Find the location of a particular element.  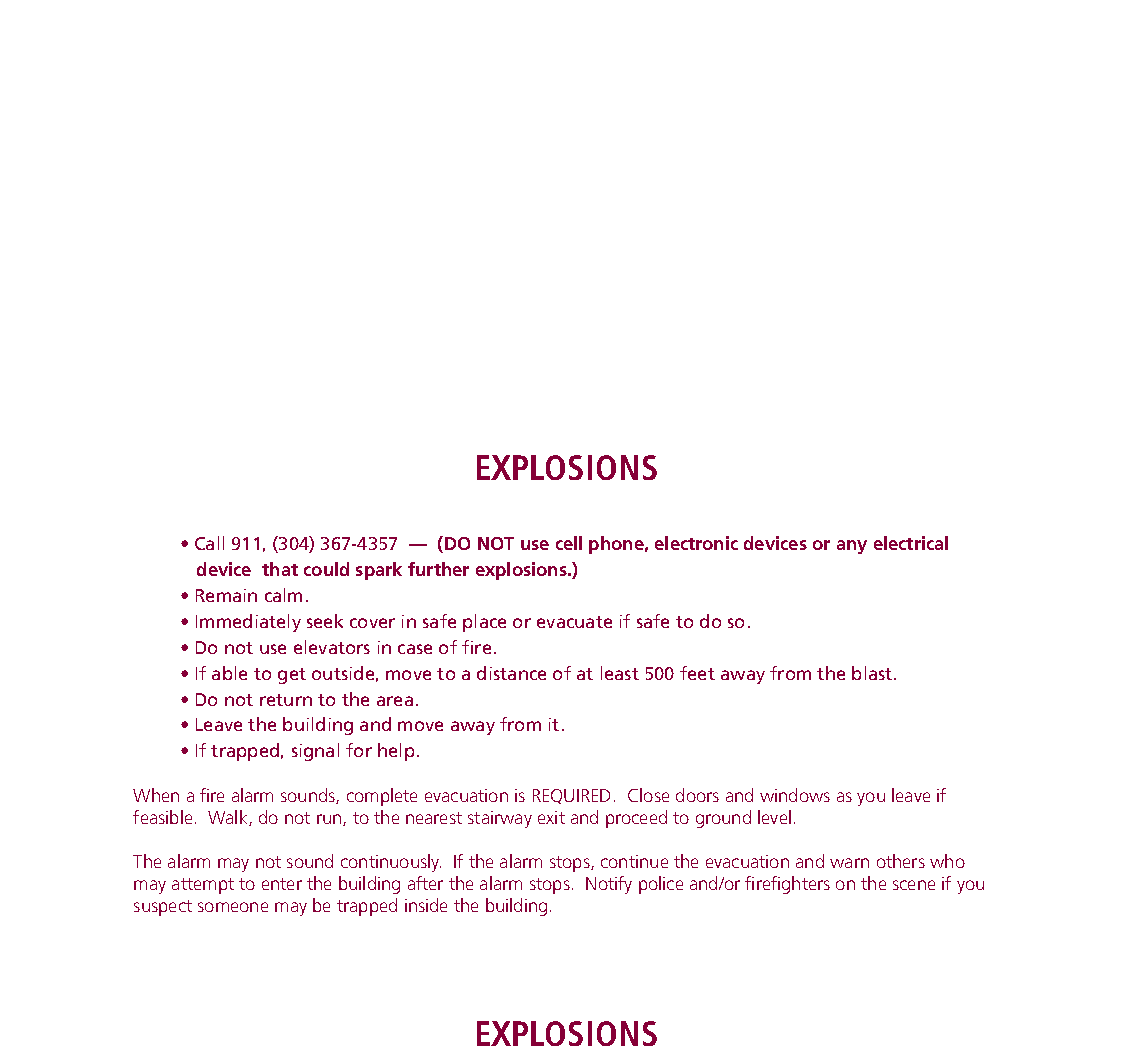

REQUIRED is located at coordinates (571, 796).
